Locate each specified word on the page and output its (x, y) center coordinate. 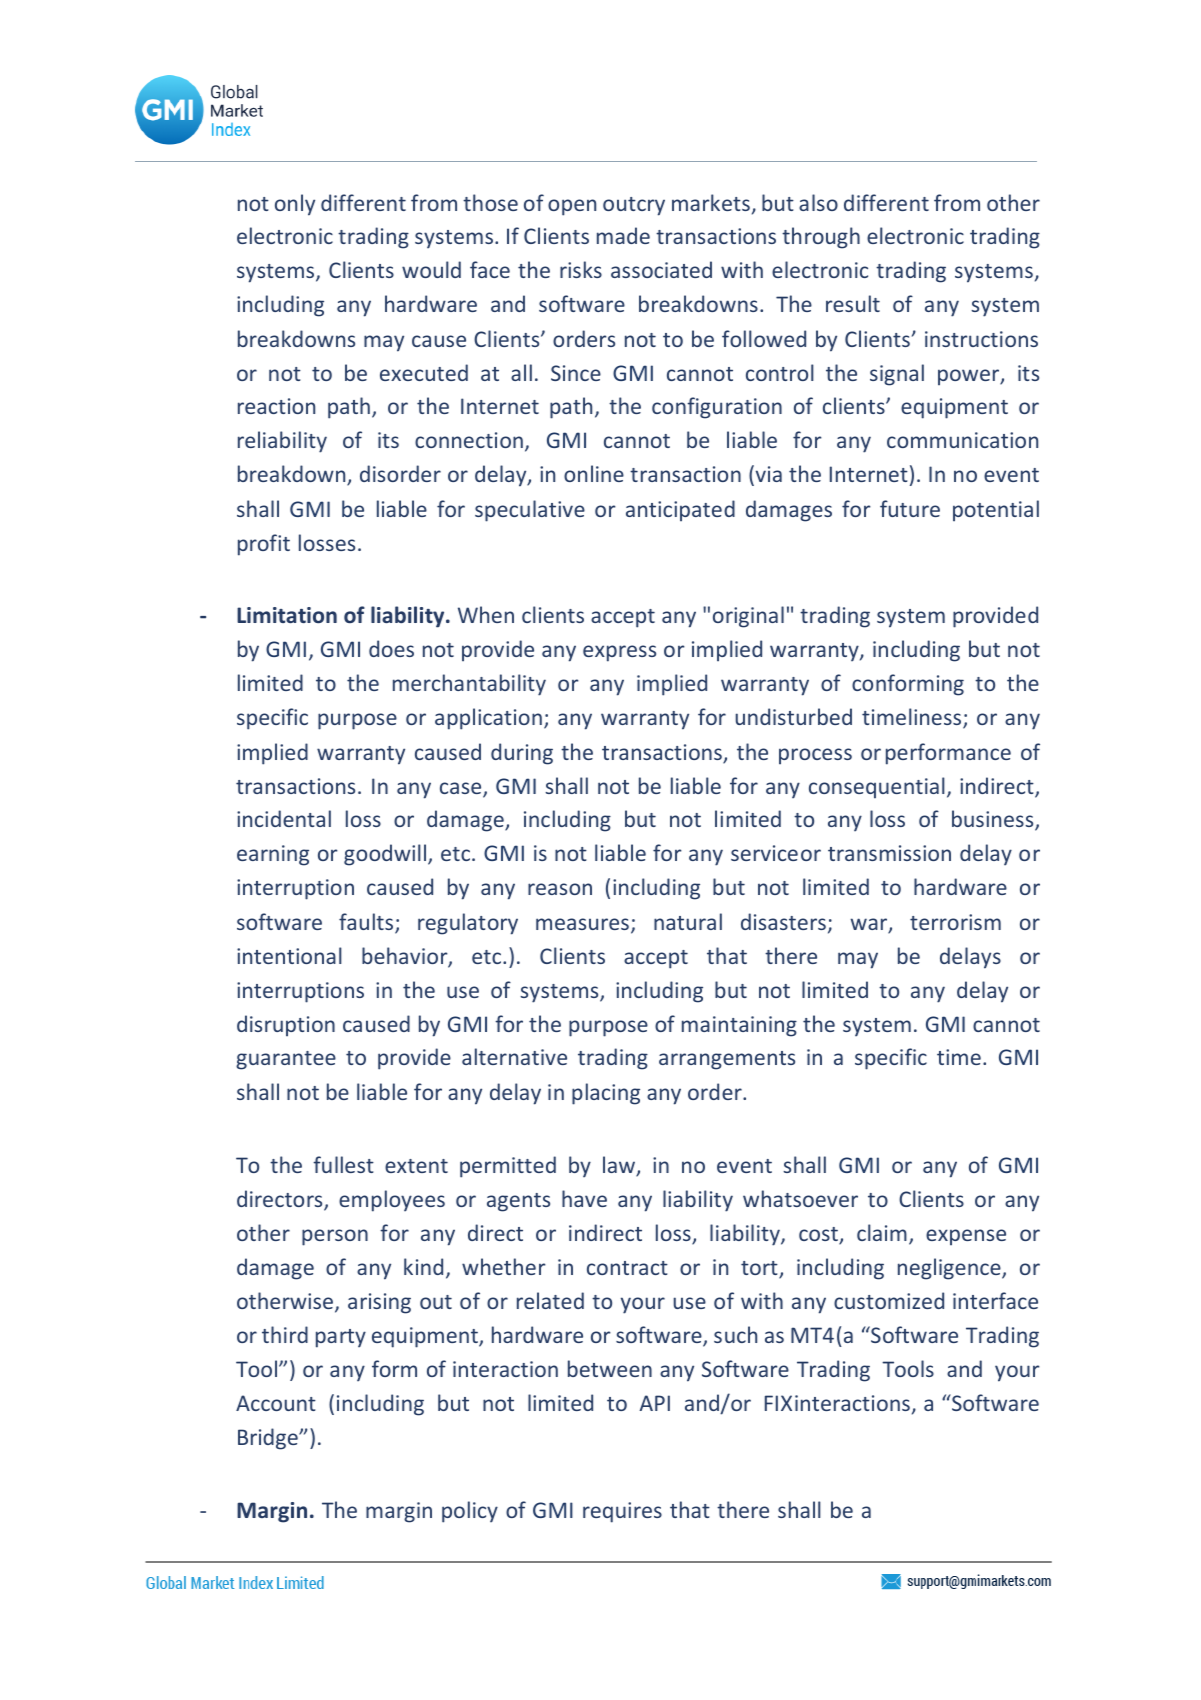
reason (560, 889)
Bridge (269, 1439)
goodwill (386, 855)
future (910, 508)
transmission (889, 853)
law (620, 1166)
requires (622, 1512)
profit (264, 545)
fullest (343, 1164)
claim (882, 1232)
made (623, 235)
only (295, 205)
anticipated (680, 511)
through (821, 238)
